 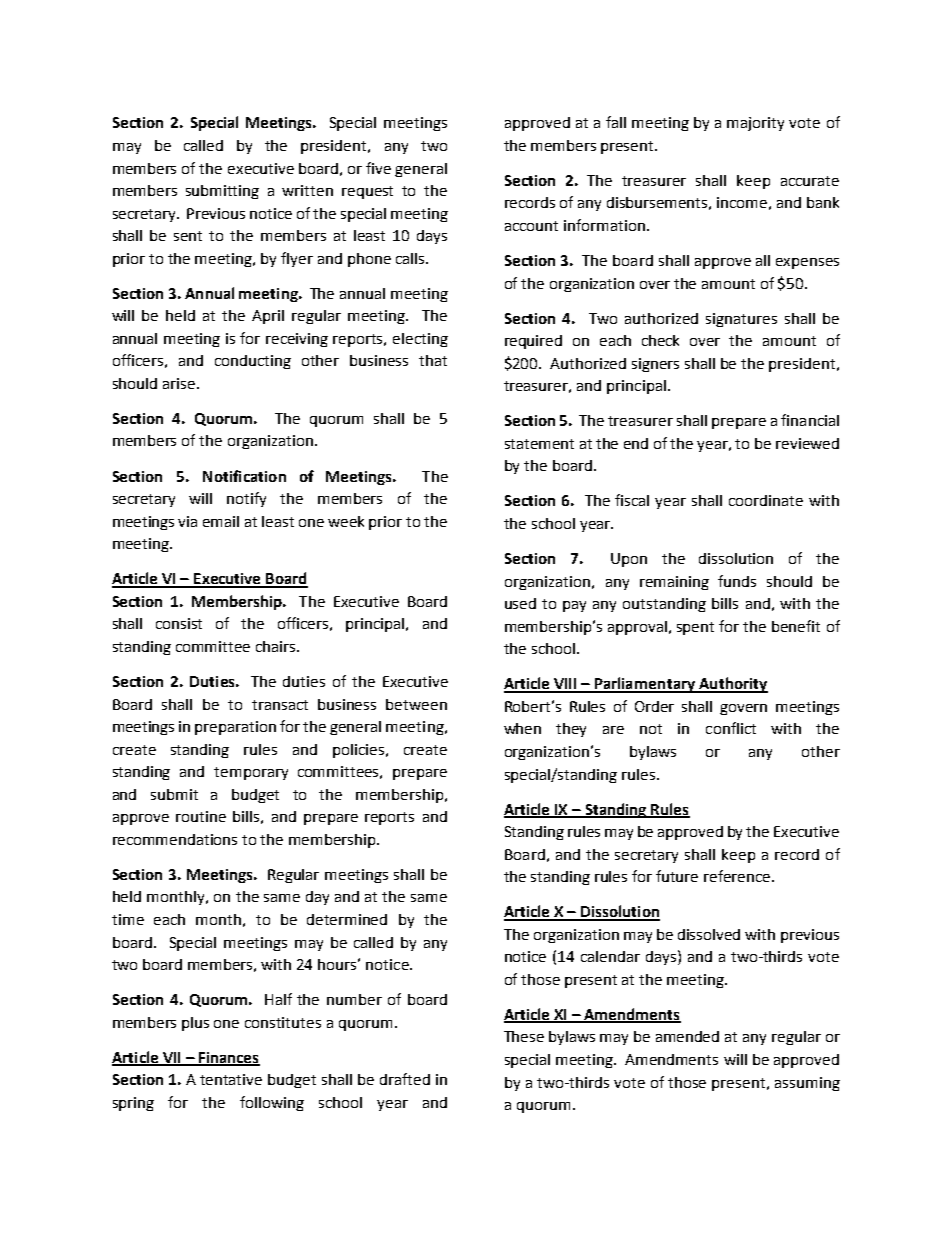 What do you see at coordinates (179, 623) in the document?
I see `consist` at bounding box center [179, 623].
